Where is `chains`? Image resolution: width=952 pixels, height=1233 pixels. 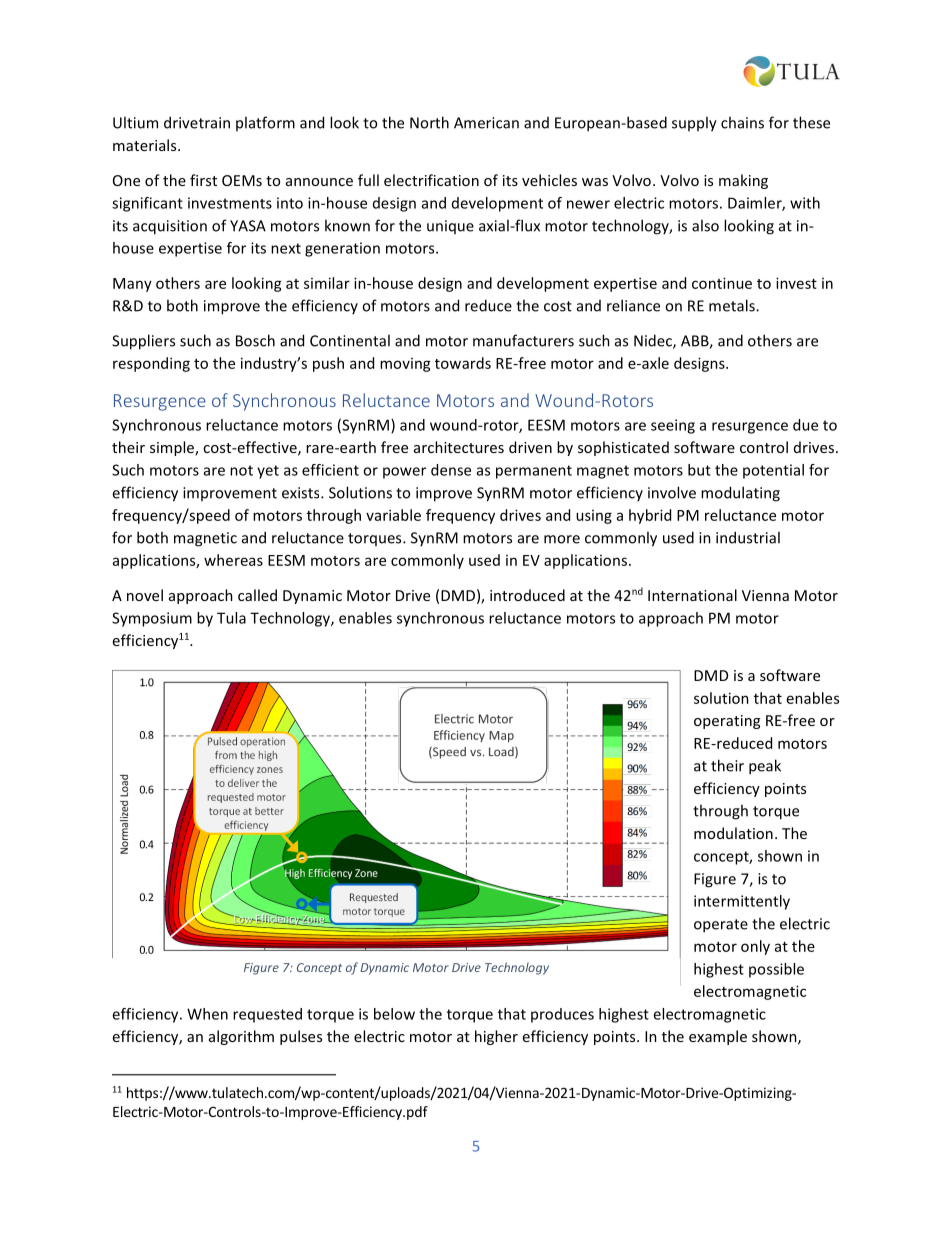 chains is located at coordinates (742, 122).
